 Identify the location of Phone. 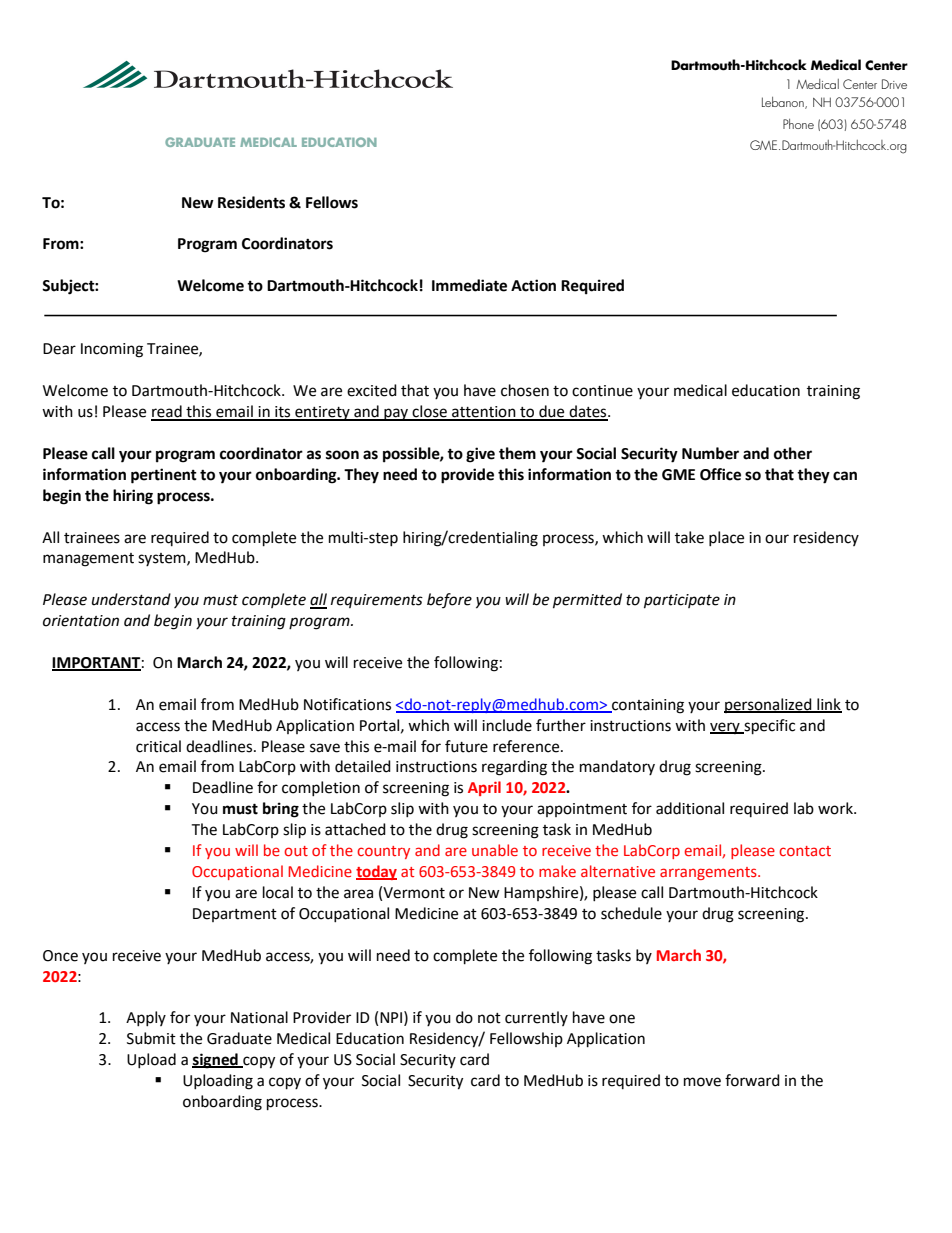
(798, 124).
